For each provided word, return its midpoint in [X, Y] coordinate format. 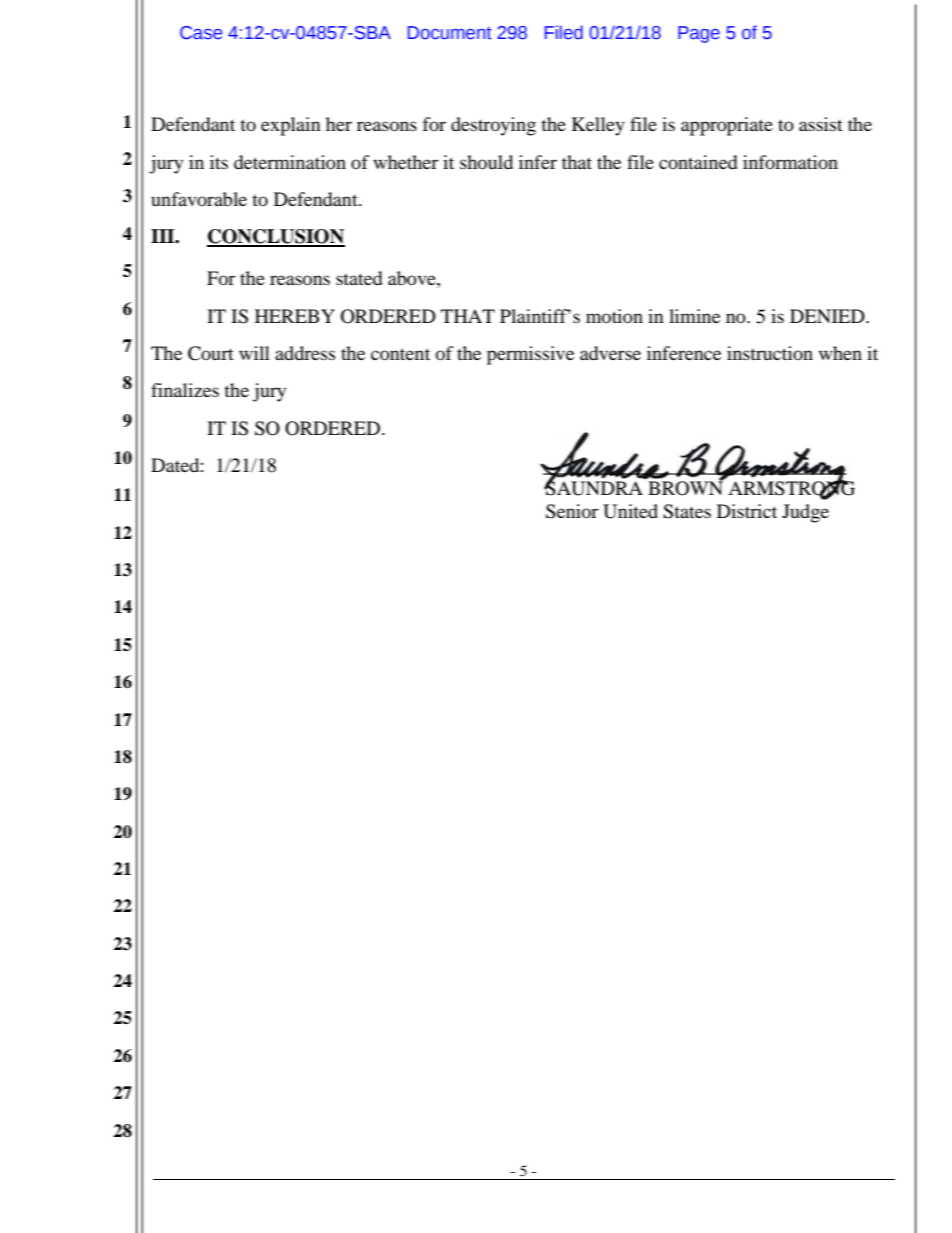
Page [699, 34]
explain [291, 126]
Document [450, 33]
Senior [572, 511]
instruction [770, 353]
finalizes [185, 390]
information [790, 162]
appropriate [727, 126]
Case [201, 33]
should [486, 162]
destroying [493, 126]
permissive [530, 355]
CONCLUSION [276, 237]
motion [614, 316]
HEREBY [295, 316]
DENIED [828, 316]
